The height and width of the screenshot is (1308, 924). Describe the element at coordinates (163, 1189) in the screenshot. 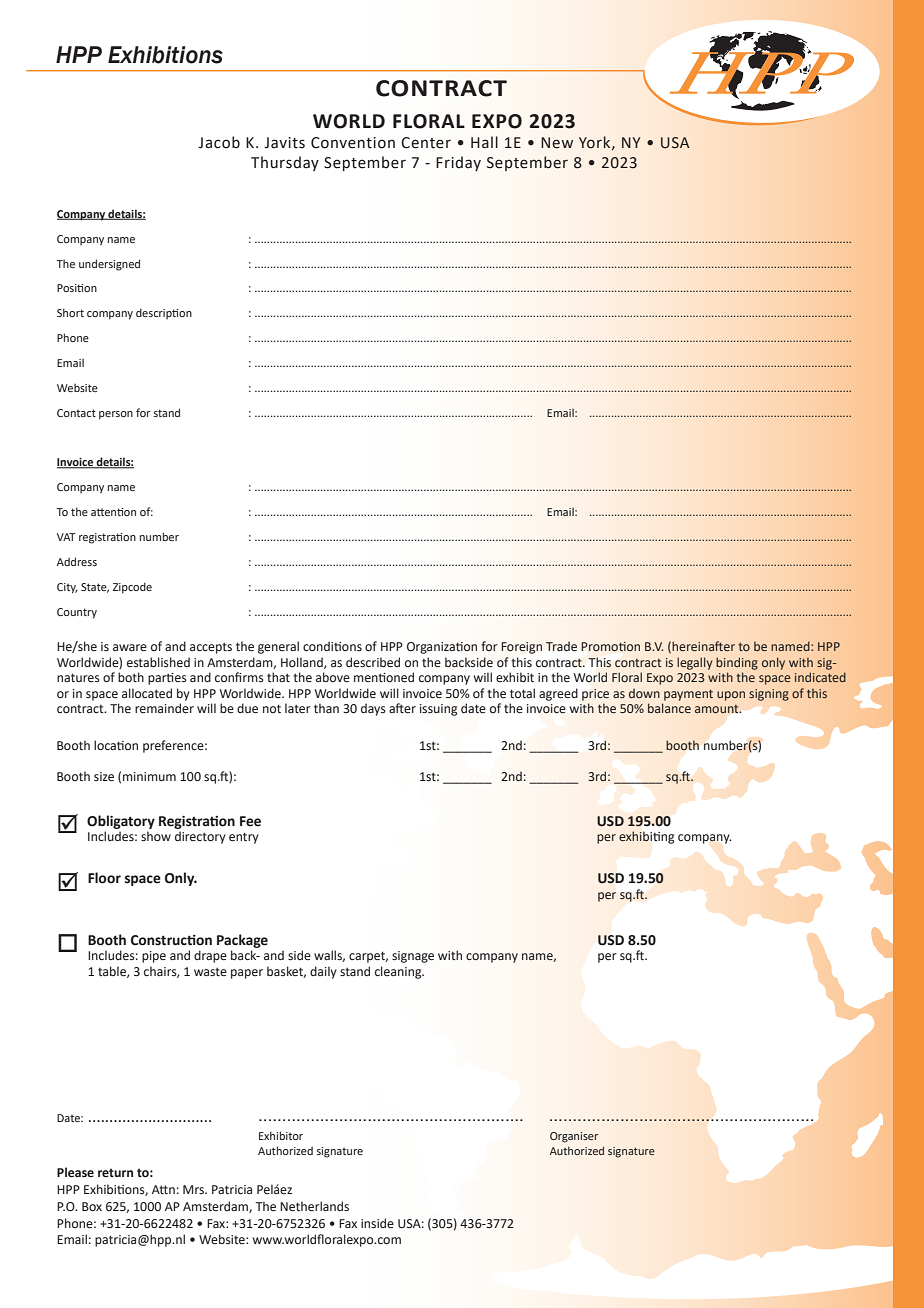

I see `Attn` at that location.
